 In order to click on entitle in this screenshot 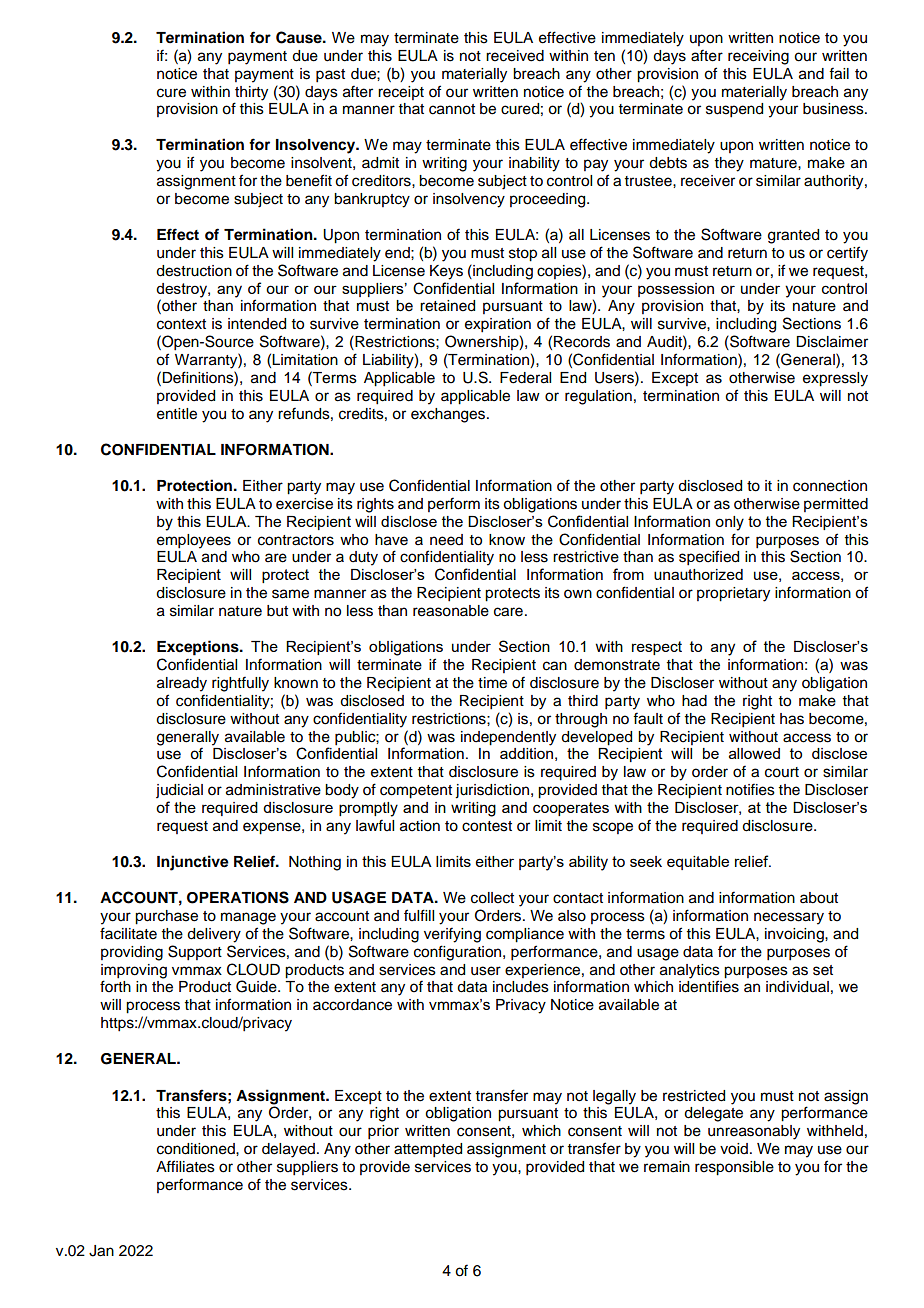, I will do `click(177, 414)`.
